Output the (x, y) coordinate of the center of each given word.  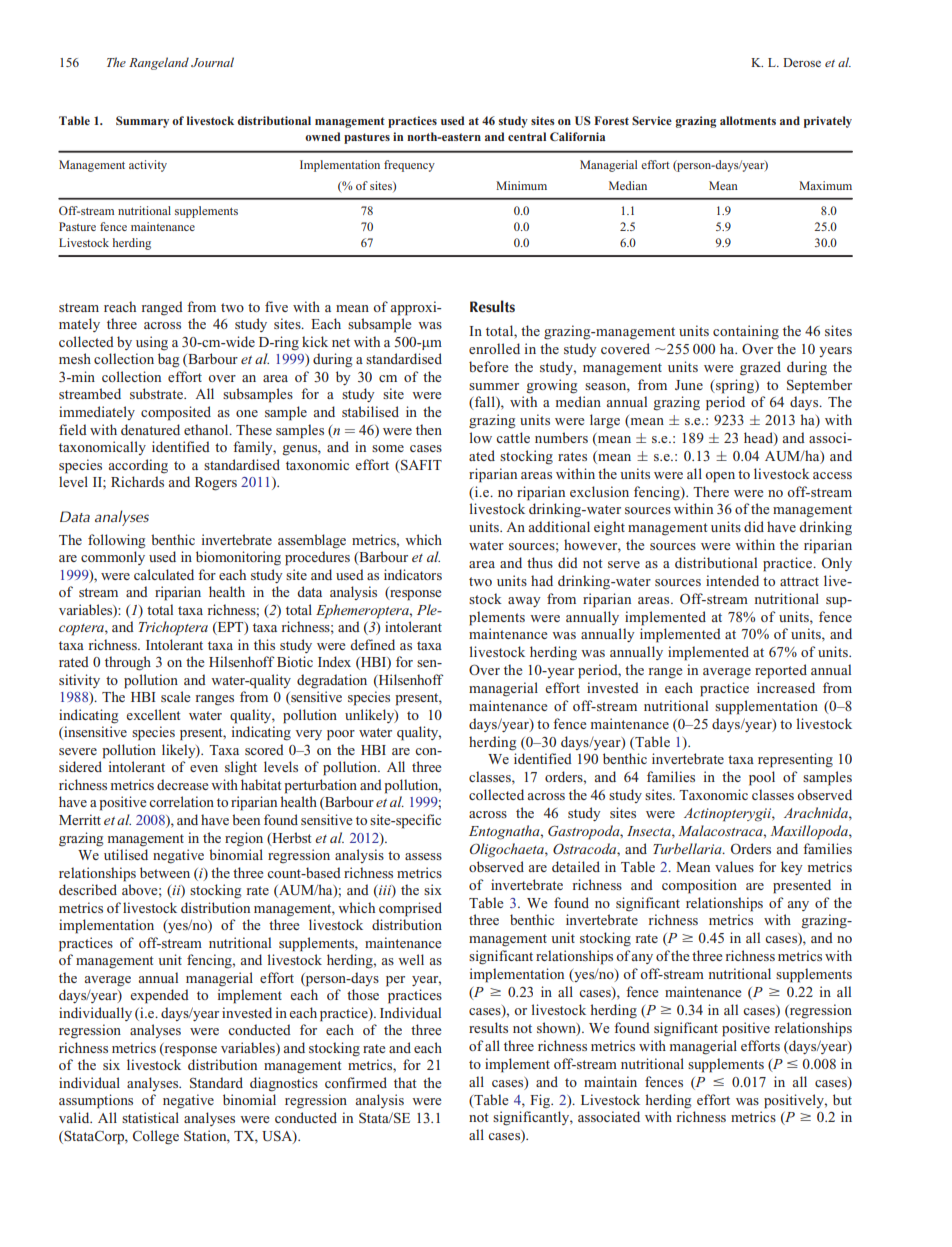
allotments (748, 120)
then (429, 429)
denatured (150, 429)
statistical (150, 1117)
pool (762, 778)
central (527, 136)
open (720, 477)
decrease (183, 784)
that (405, 1082)
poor (341, 735)
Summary (142, 122)
